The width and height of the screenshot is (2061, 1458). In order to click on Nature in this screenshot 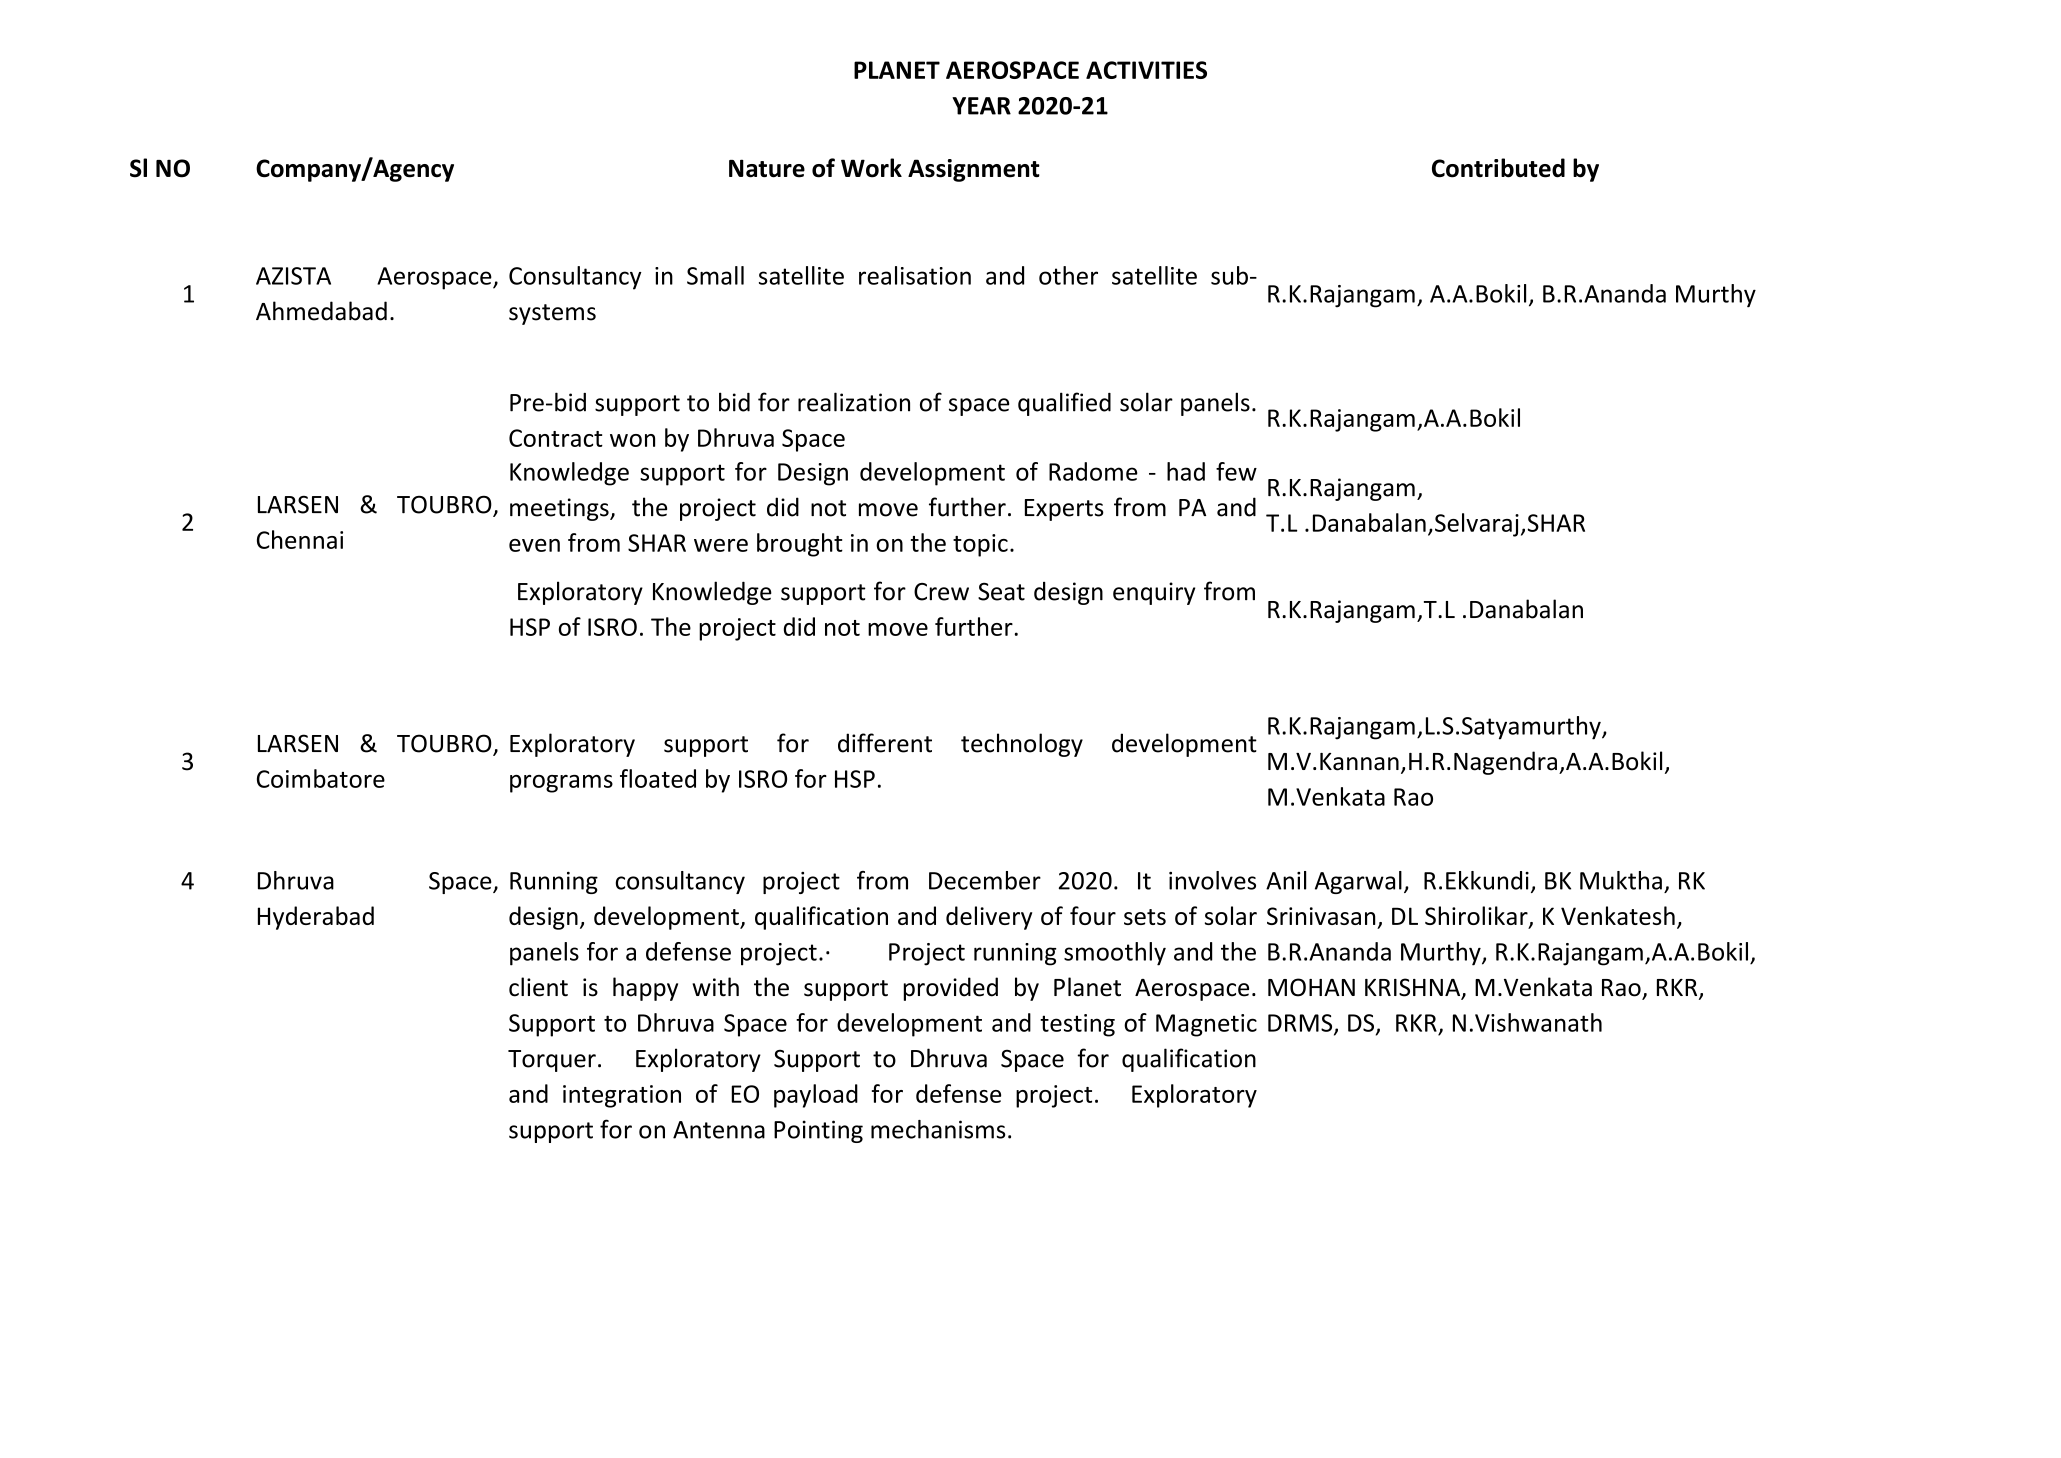, I will do `click(767, 168)`.
